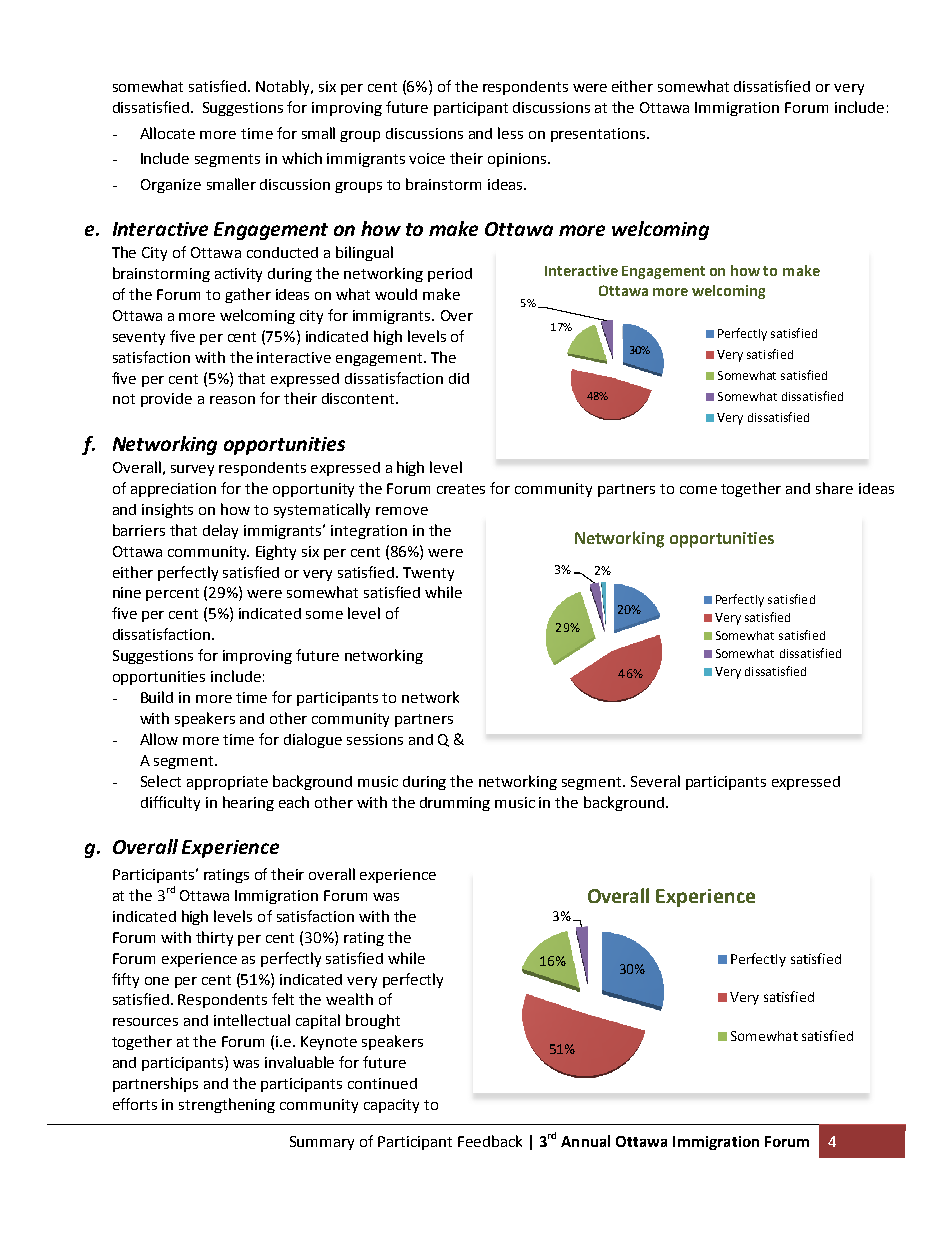  Describe the element at coordinates (490, 1141) in the screenshot. I see `Feedback` at that location.
